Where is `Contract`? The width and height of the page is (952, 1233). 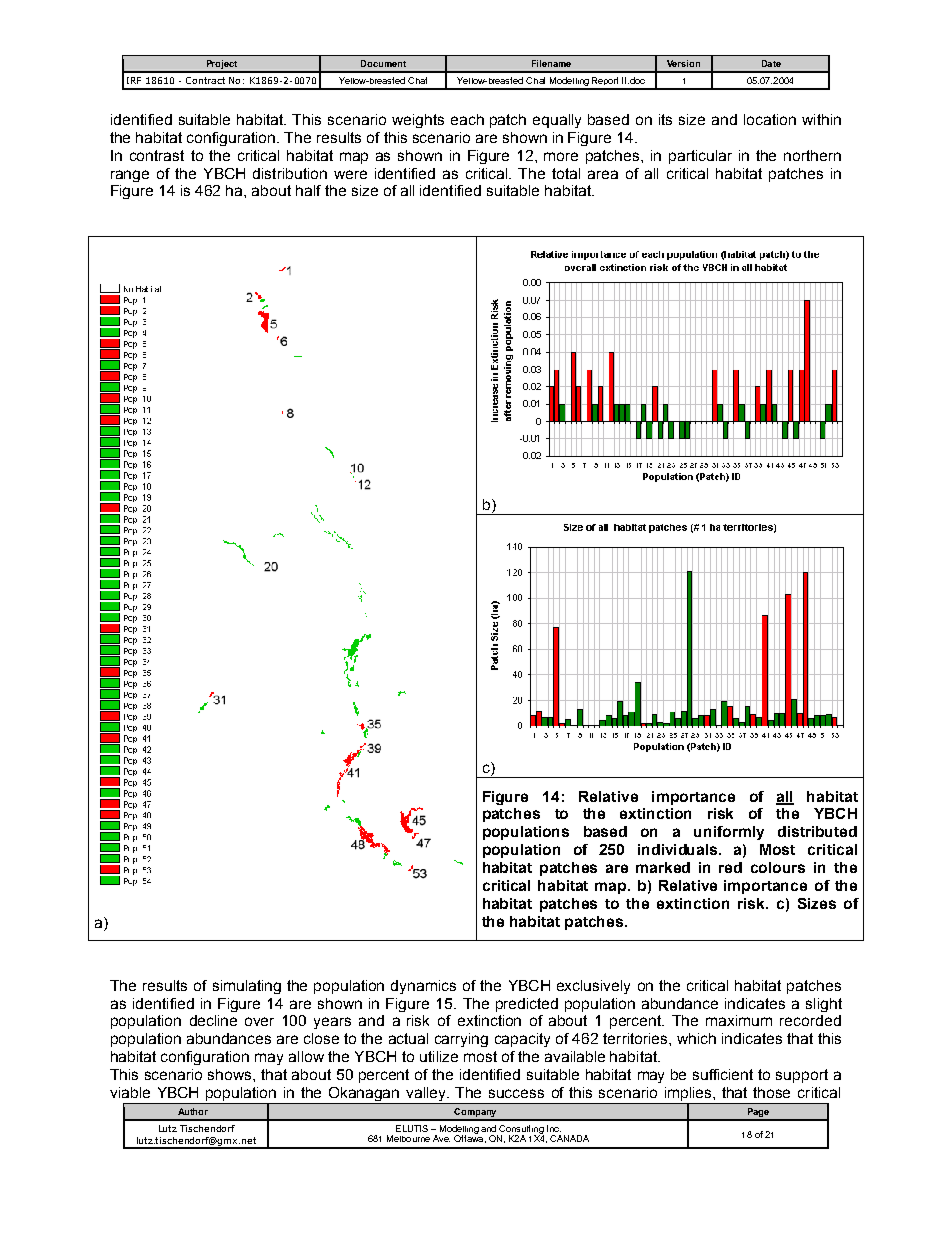 Contract is located at coordinates (205, 80).
